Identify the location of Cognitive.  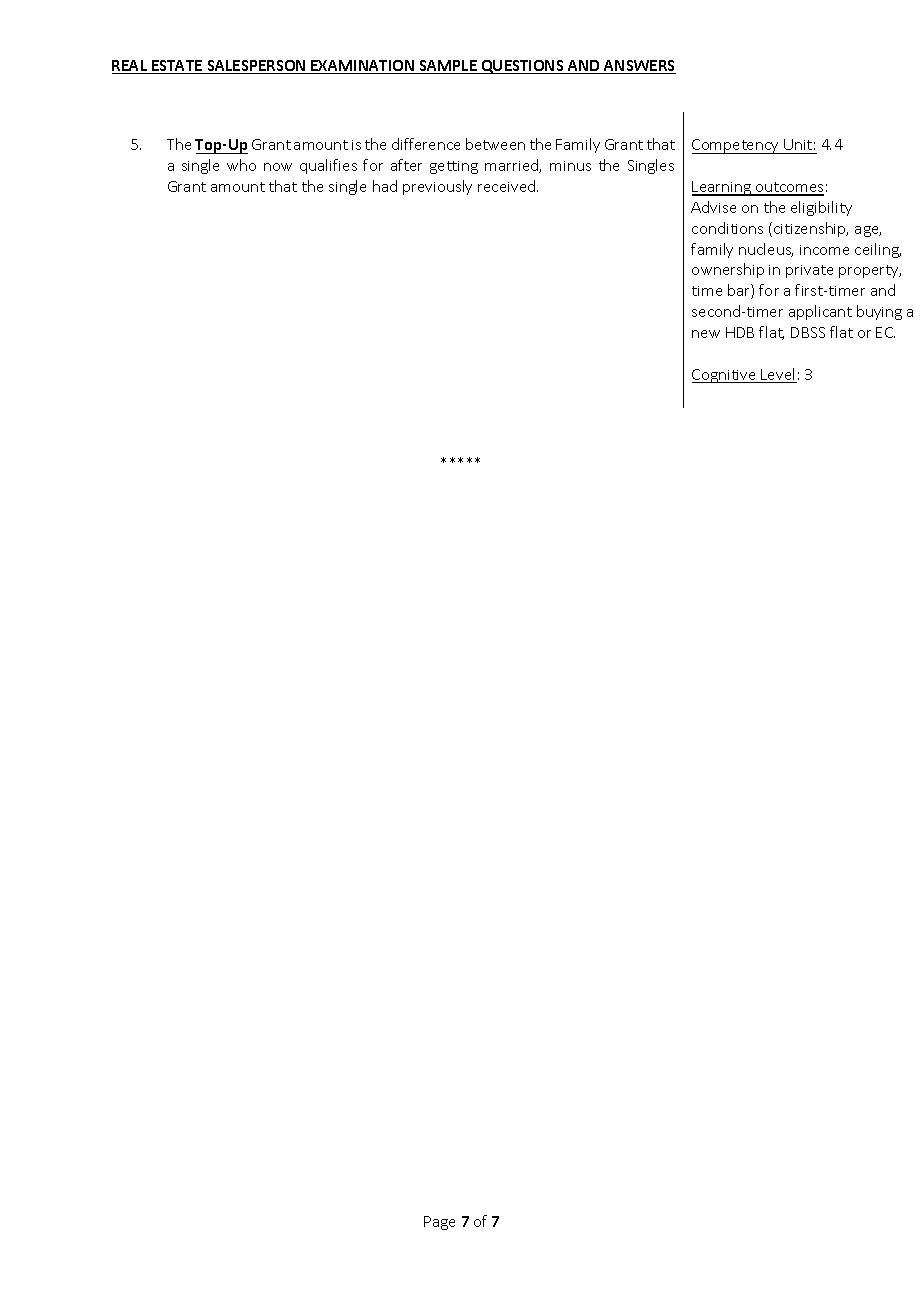
(725, 376).
